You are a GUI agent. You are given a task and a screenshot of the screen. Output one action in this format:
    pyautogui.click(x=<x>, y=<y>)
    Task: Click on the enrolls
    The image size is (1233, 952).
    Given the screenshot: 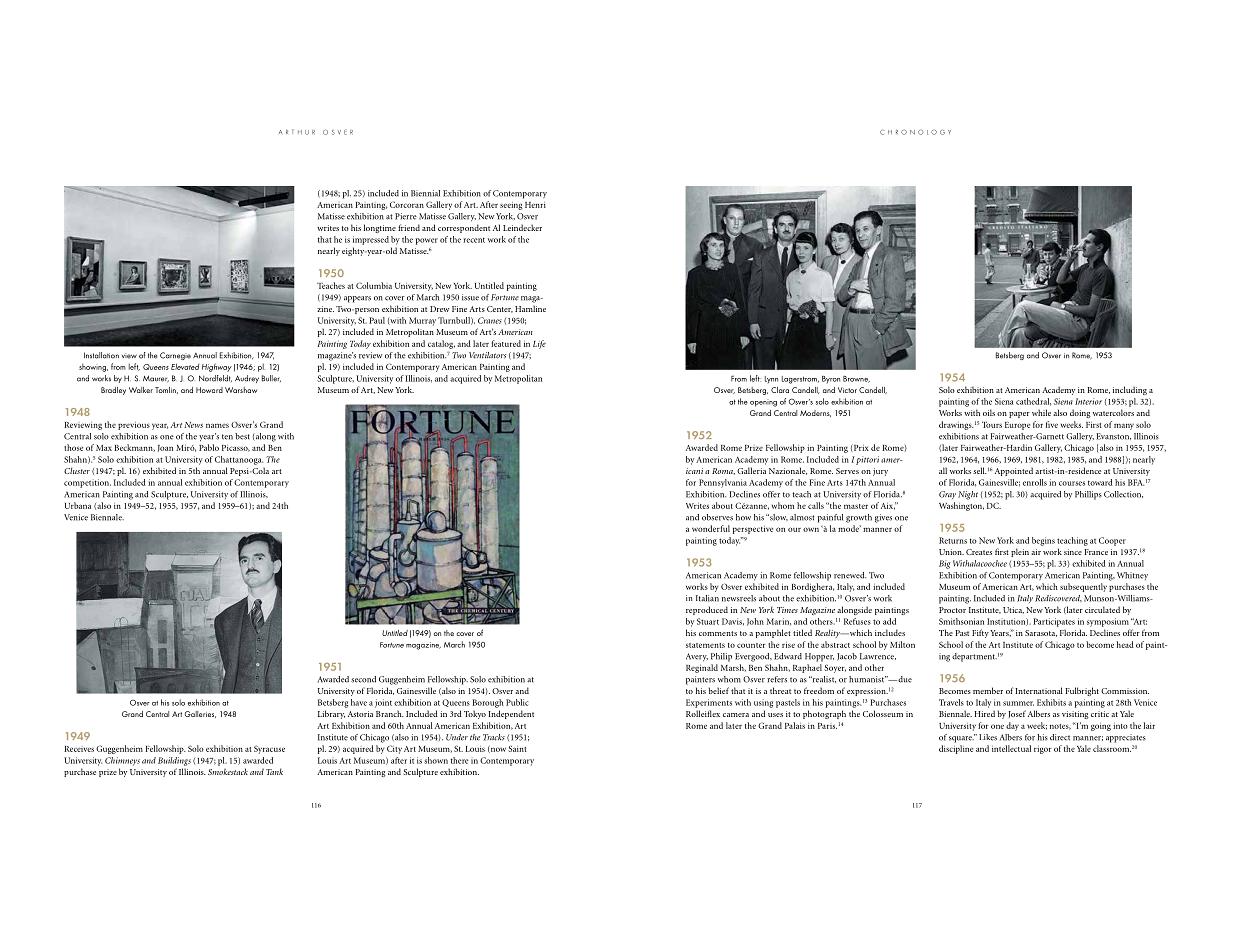 What is the action you would take?
    pyautogui.click(x=1035, y=482)
